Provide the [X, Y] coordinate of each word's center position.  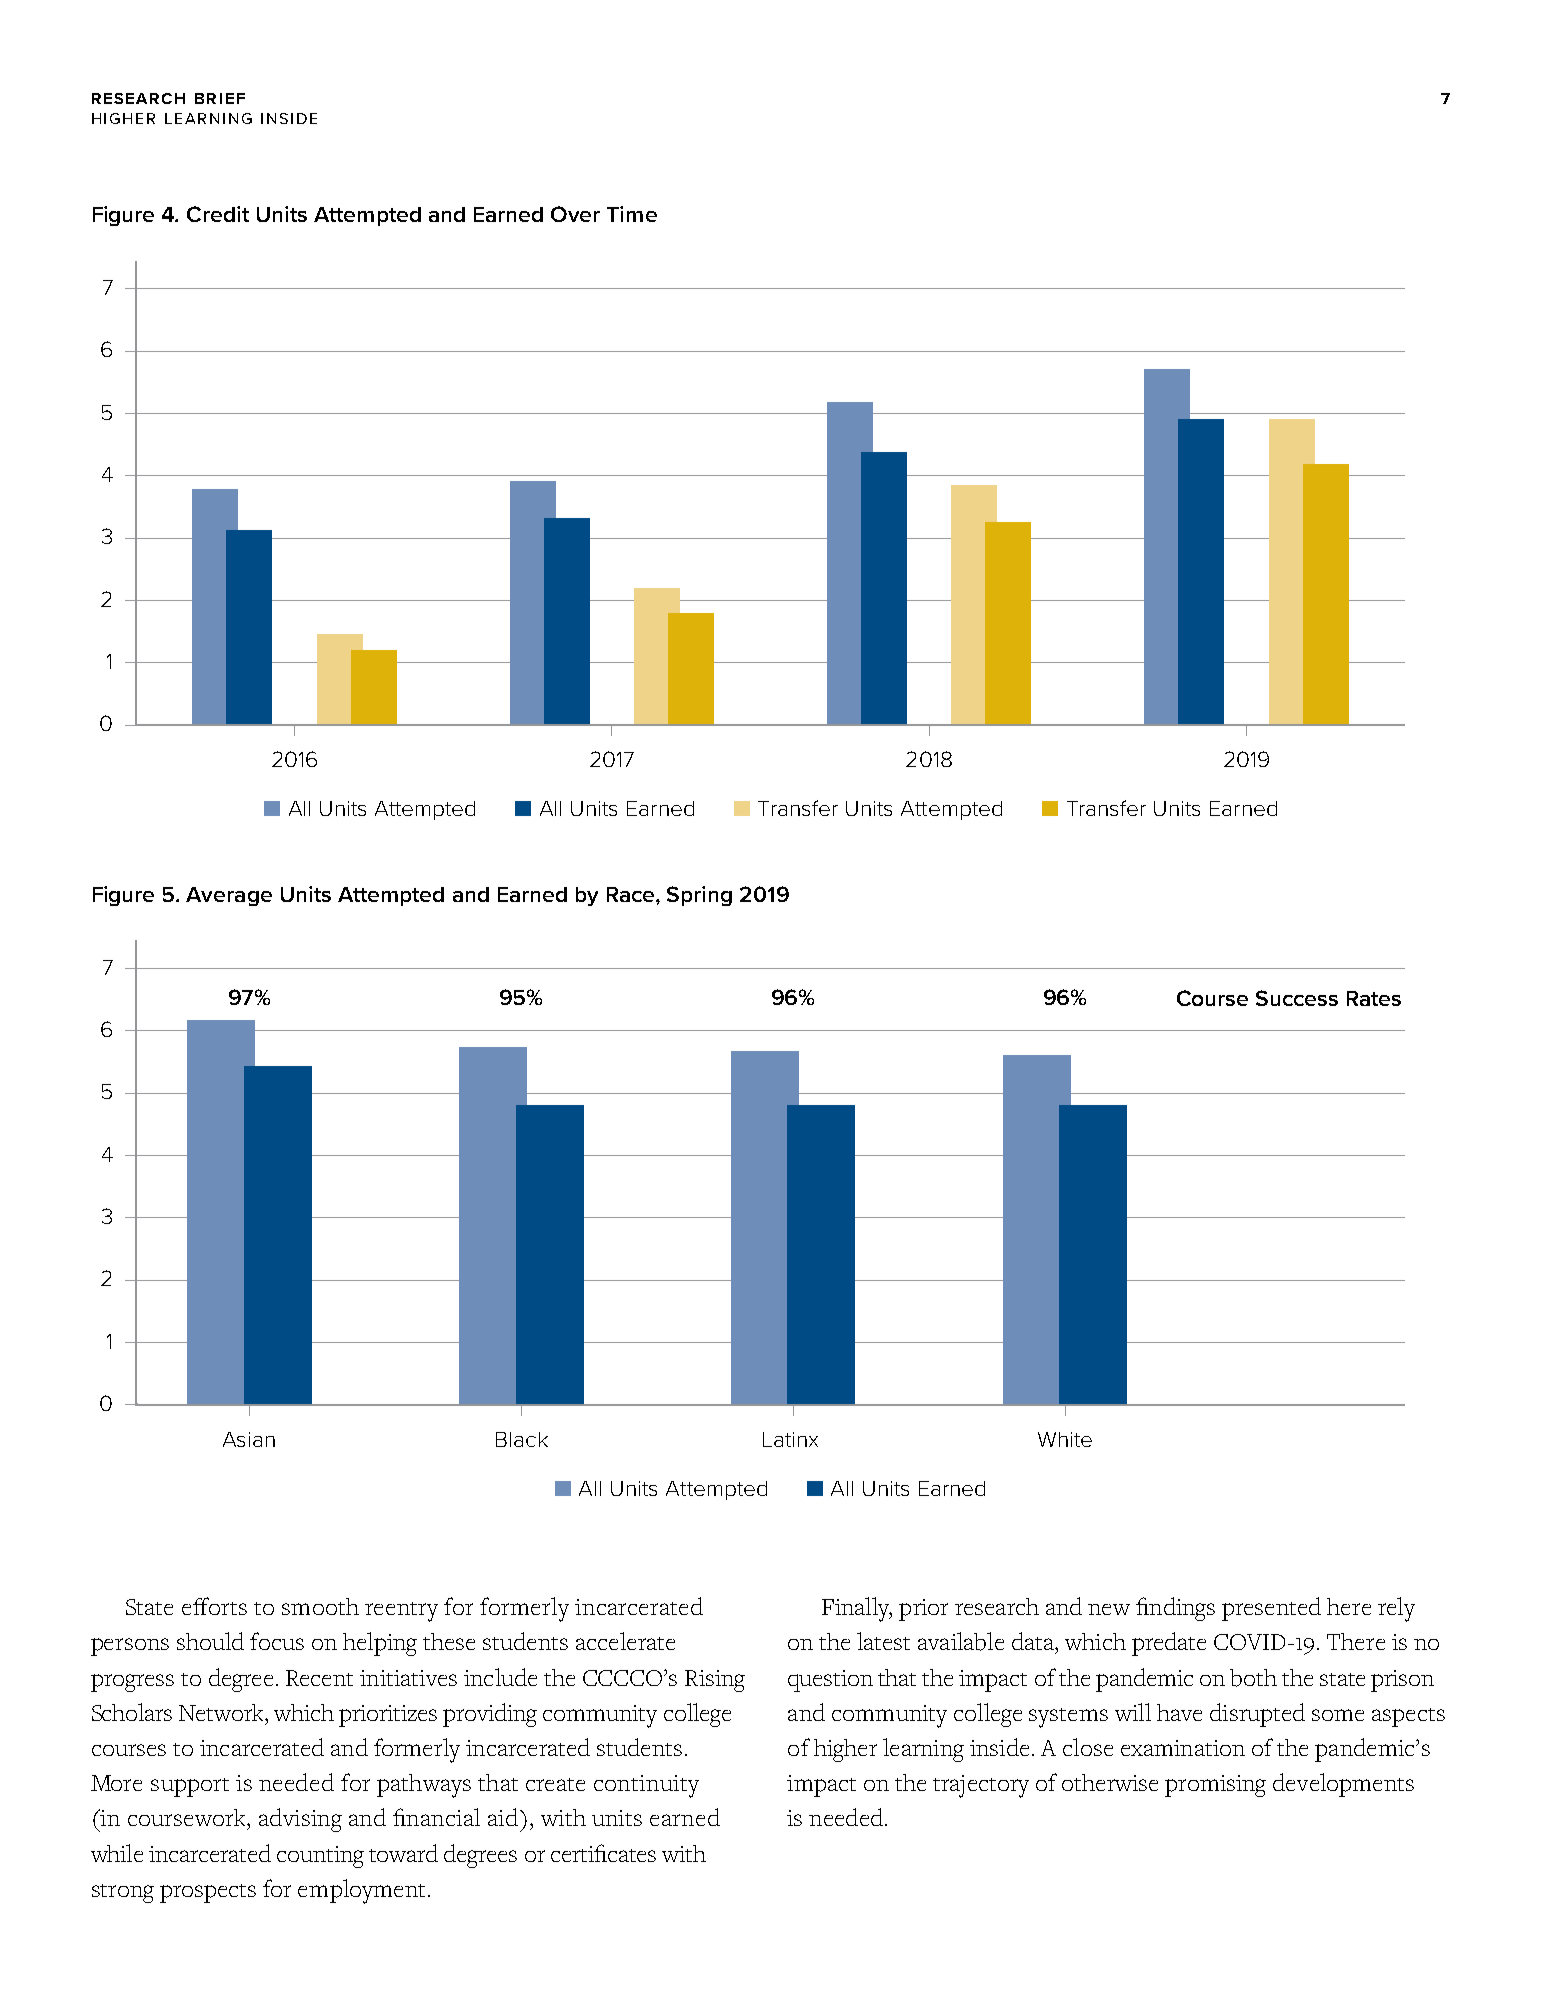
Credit [218, 214]
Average [229, 896]
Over [575, 214]
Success [1297, 998]
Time [632, 214]
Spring [699, 896]
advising [300, 1820]
